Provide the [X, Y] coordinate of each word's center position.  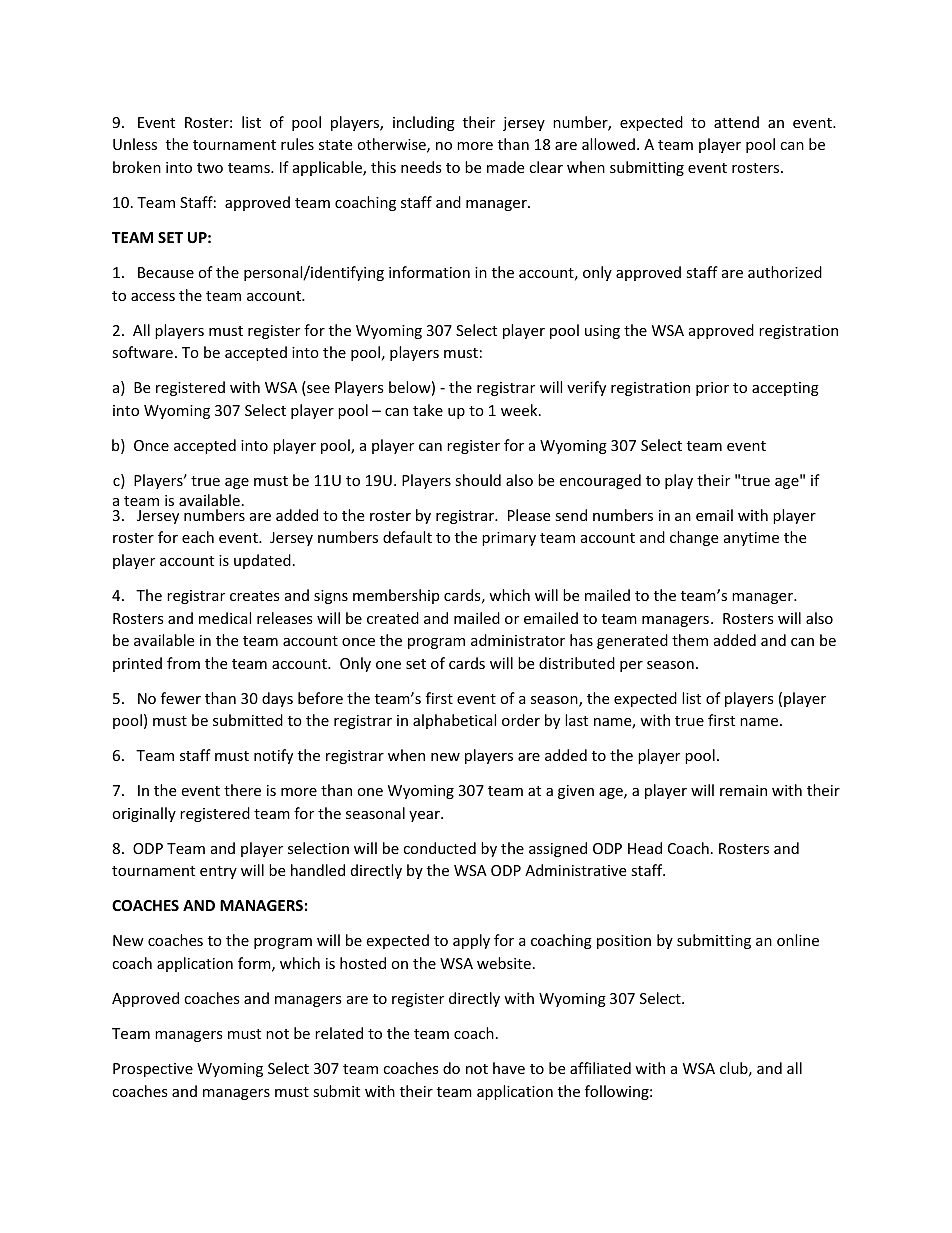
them [690, 640]
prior [712, 389]
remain [743, 790]
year [425, 816]
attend [736, 122]
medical [225, 618]
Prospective [153, 1070]
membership [396, 596]
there [242, 790]
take [428, 410]
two [210, 168]
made [505, 167]
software [142, 352]
